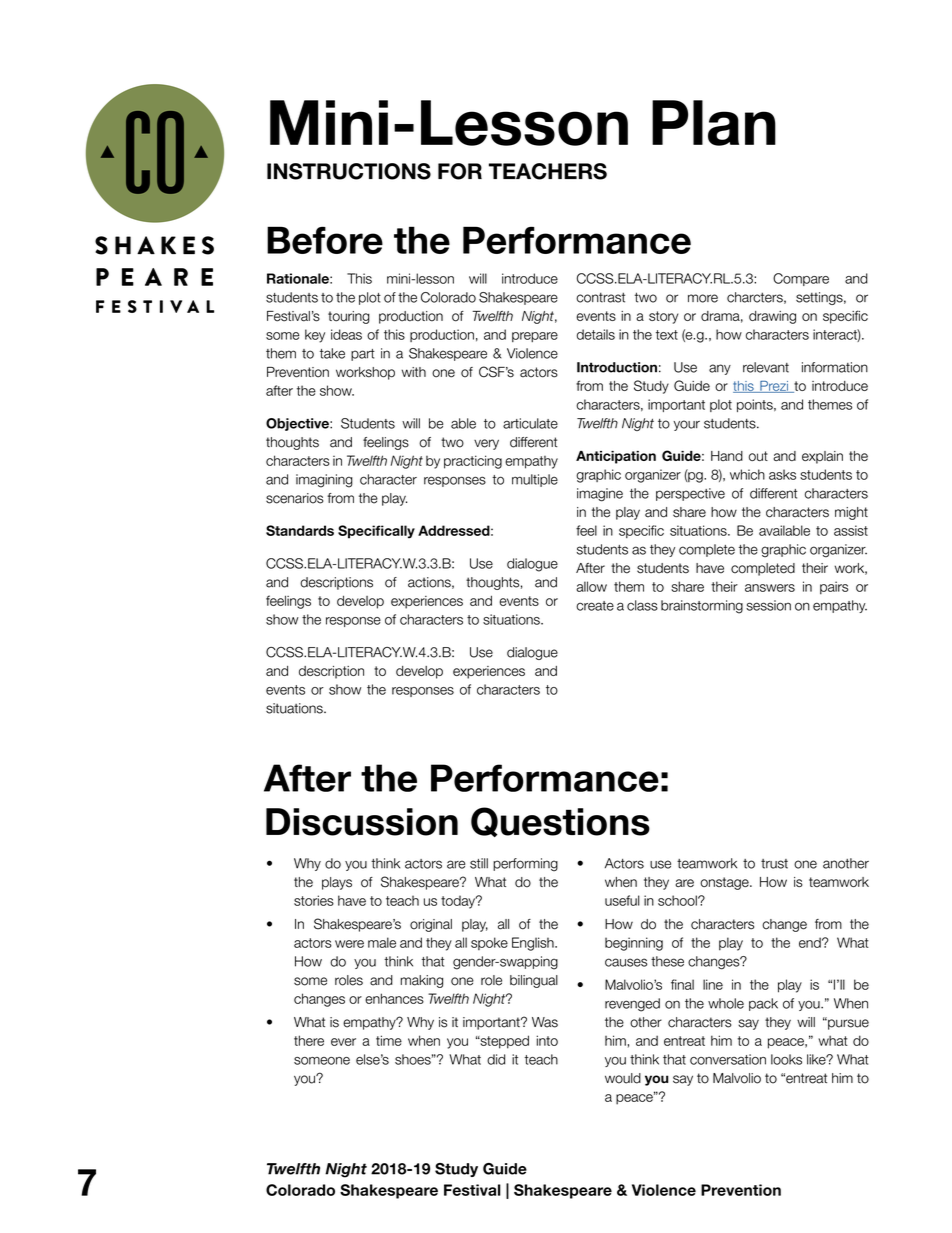  Describe the element at coordinates (349, 171) in the image. I see `INSTRUCTIONS` at that location.
